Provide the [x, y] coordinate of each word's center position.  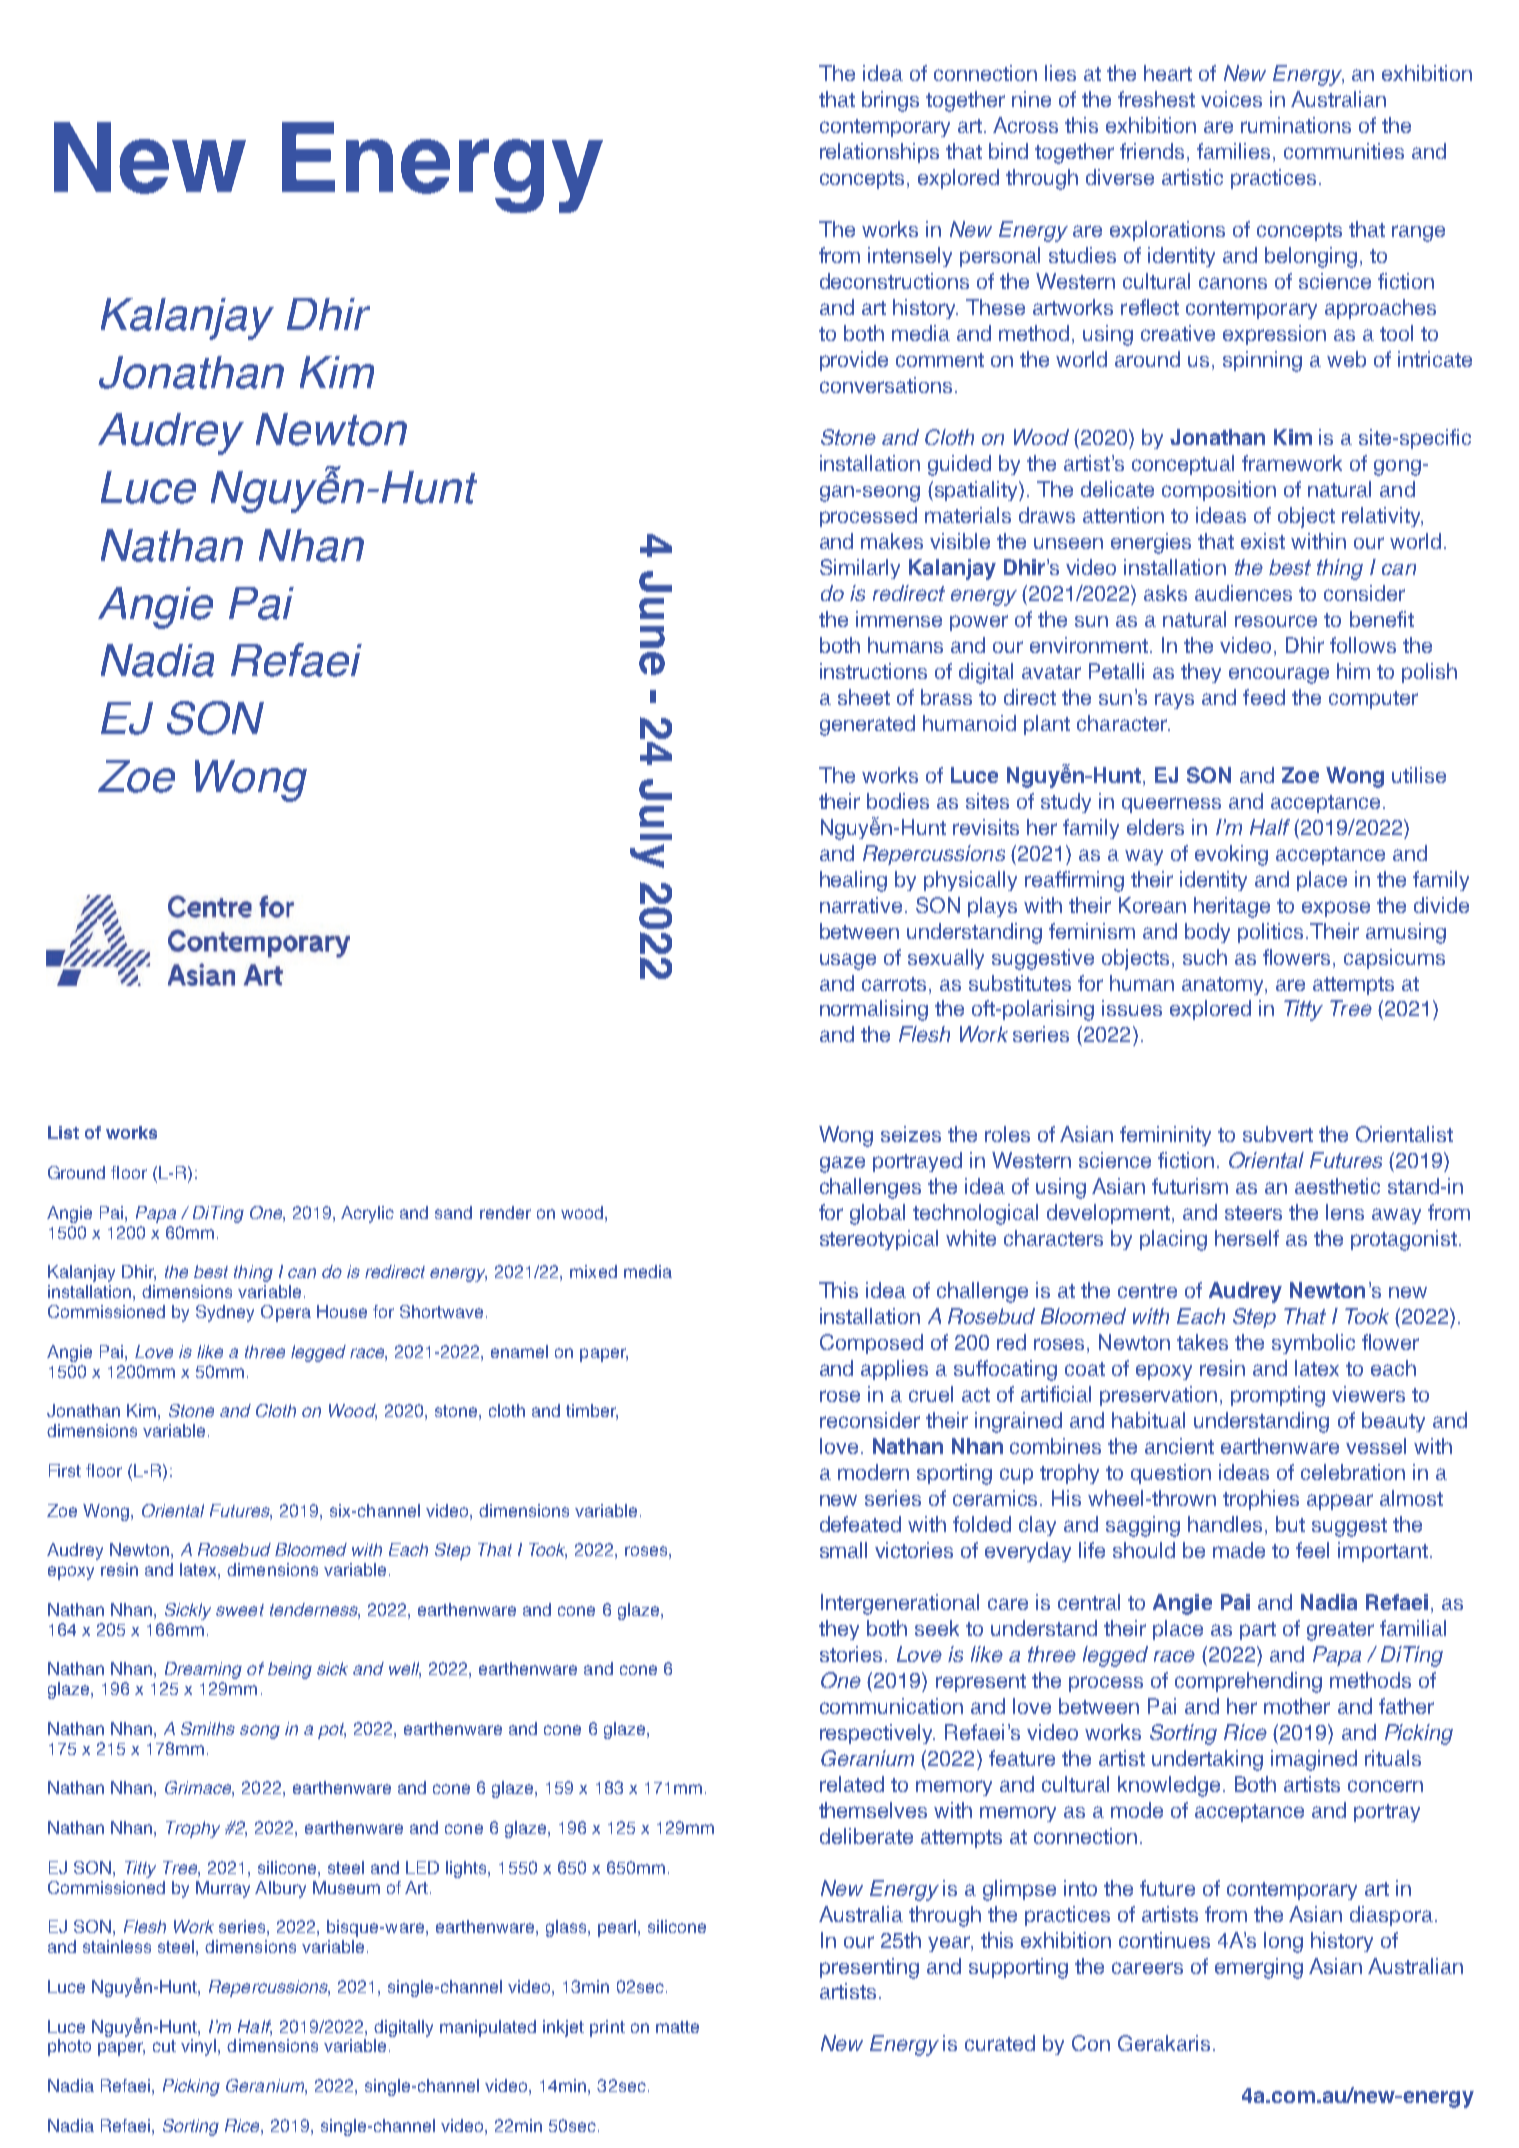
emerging [1259, 1968]
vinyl [200, 2047]
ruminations [1296, 125]
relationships [879, 153]
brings [890, 101]
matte [677, 2027]
